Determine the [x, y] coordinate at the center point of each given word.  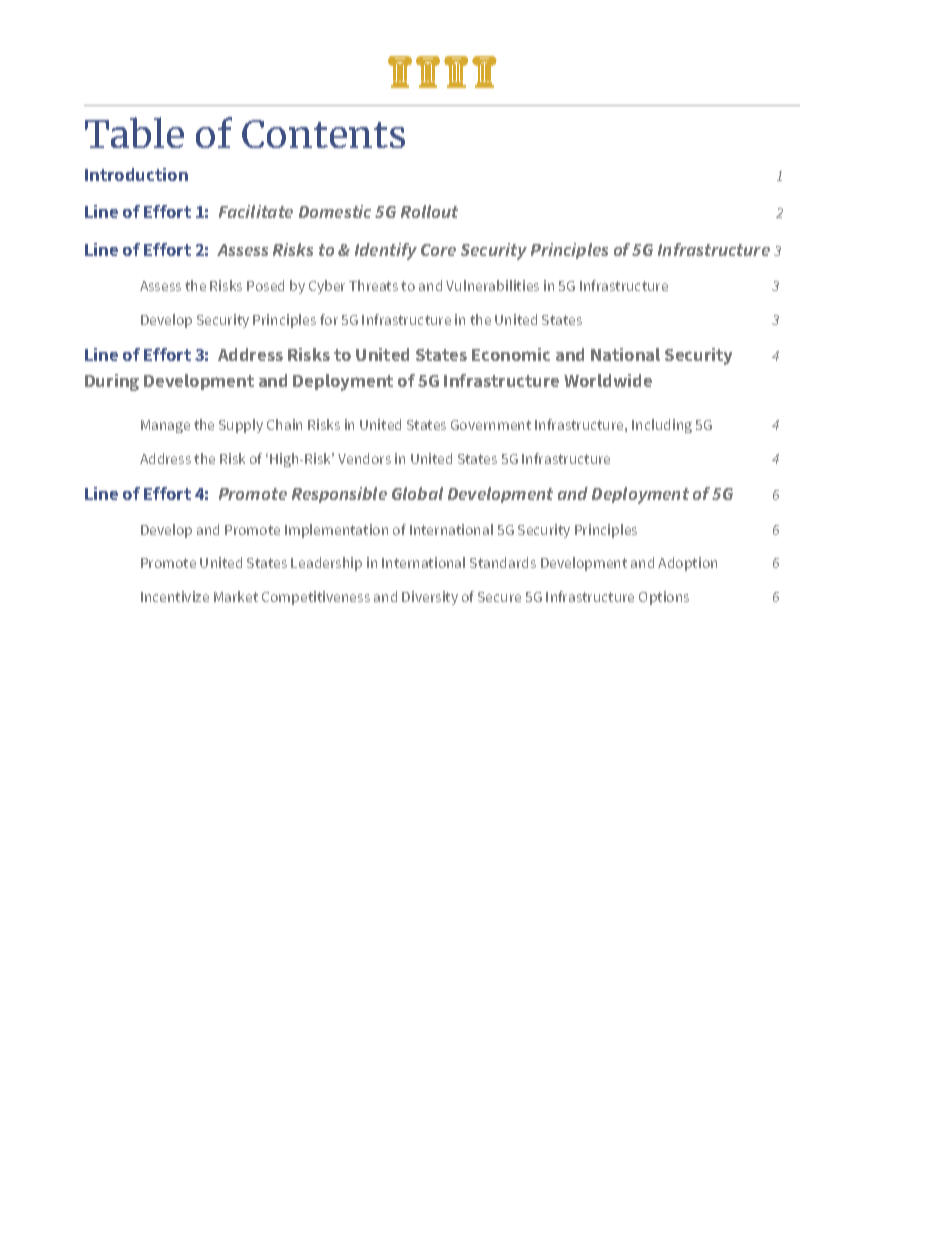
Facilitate [256, 211]
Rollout [429, 211]
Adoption [687, 564]
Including [662, 426]
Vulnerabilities [492, 285]
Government [491, 425]
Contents [323, 134]
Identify [386, 251]
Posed [265, 285]
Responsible [339, 495]
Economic [511, 354]
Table [134, 132]
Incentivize [175, 596]
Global [417, 493]
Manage [165, 426]
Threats [373, 285]
